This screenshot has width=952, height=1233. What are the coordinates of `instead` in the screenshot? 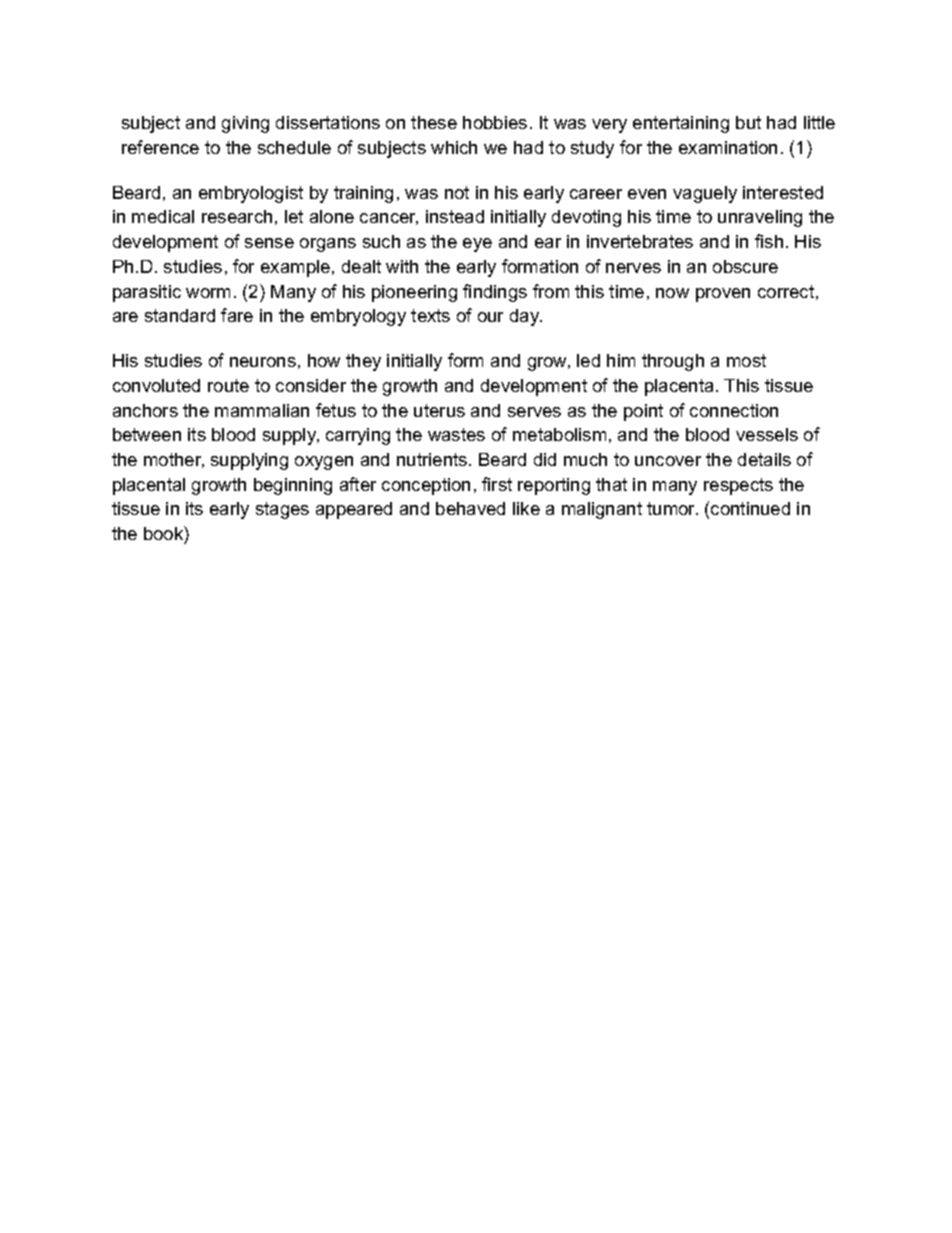 It's located at (455, 216).
